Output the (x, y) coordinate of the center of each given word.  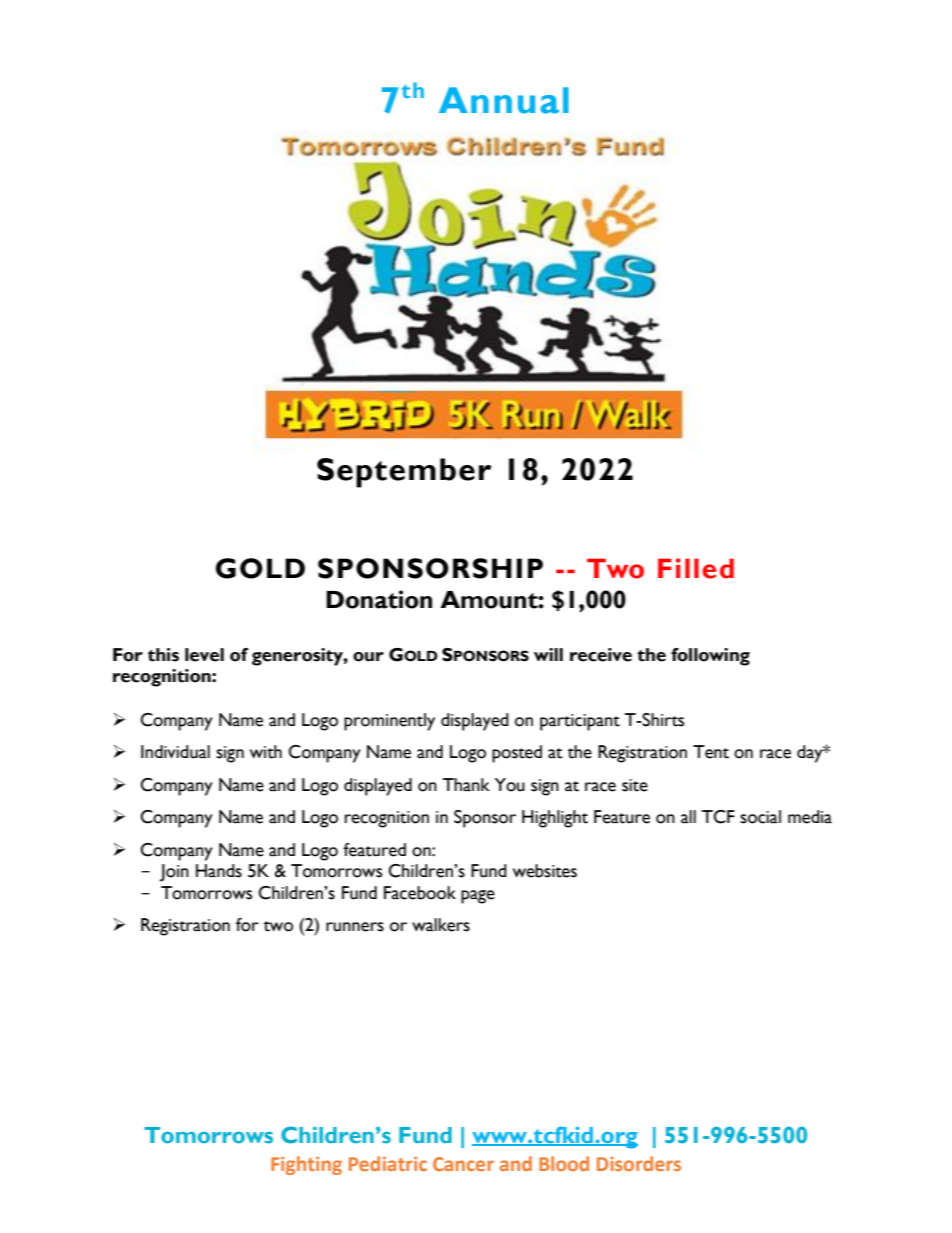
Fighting (306, 1165)
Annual (504, 100)
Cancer (463, 1164)
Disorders (639, 1163)
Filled (696, 568)
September (404, 473)
